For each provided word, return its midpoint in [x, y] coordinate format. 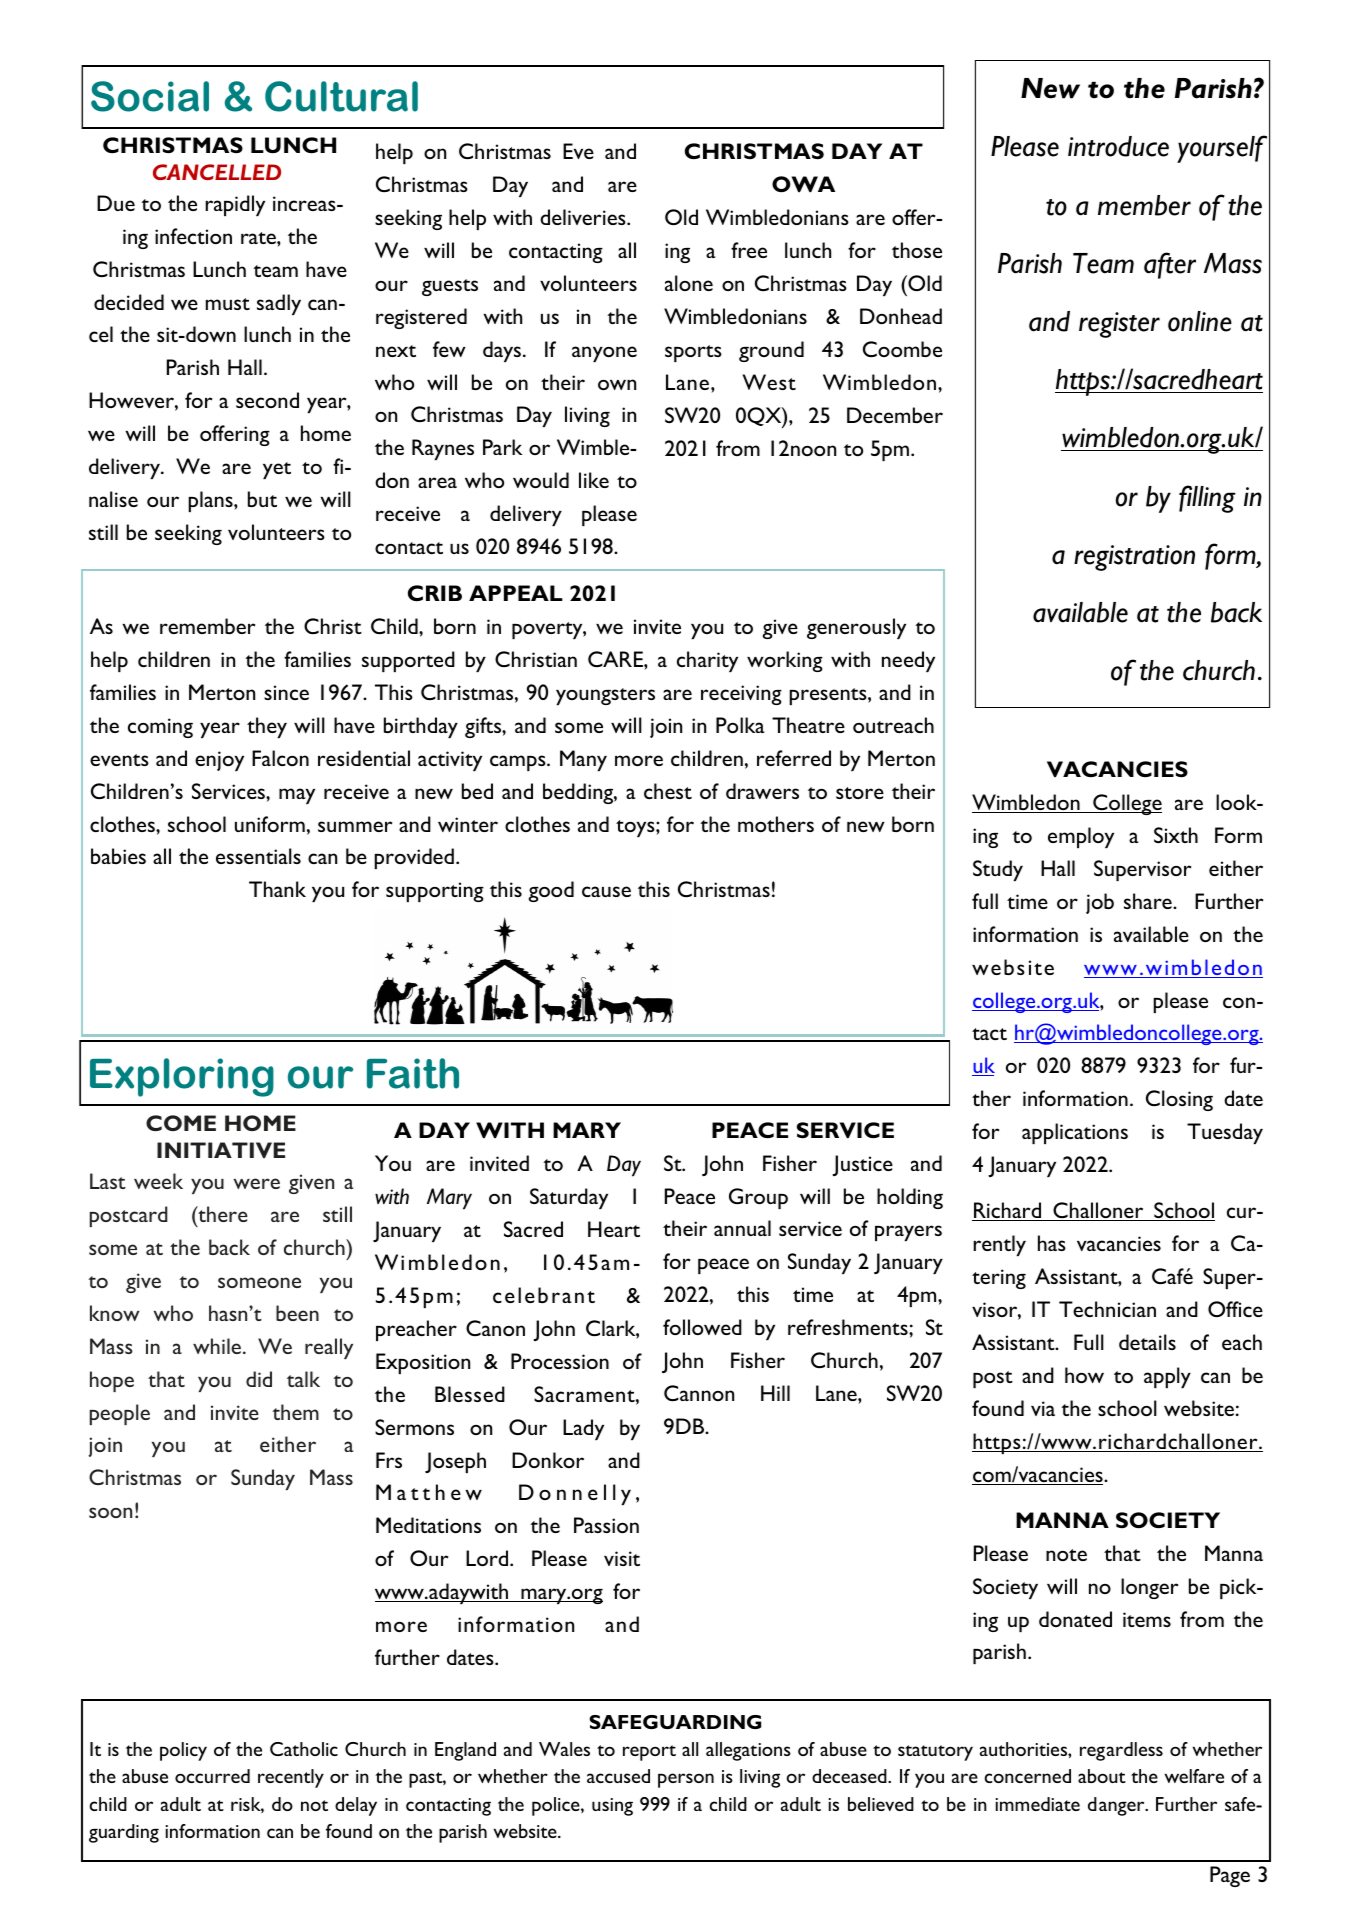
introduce [1118, 146]
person [686, 1780]
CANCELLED [217, 172]
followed [702, 1327]
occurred [212, 1776]
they [267, 727]
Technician [1107, 1309]
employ [1081, 837]
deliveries [584, 217]
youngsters [605, 696]
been [297, 1313]
